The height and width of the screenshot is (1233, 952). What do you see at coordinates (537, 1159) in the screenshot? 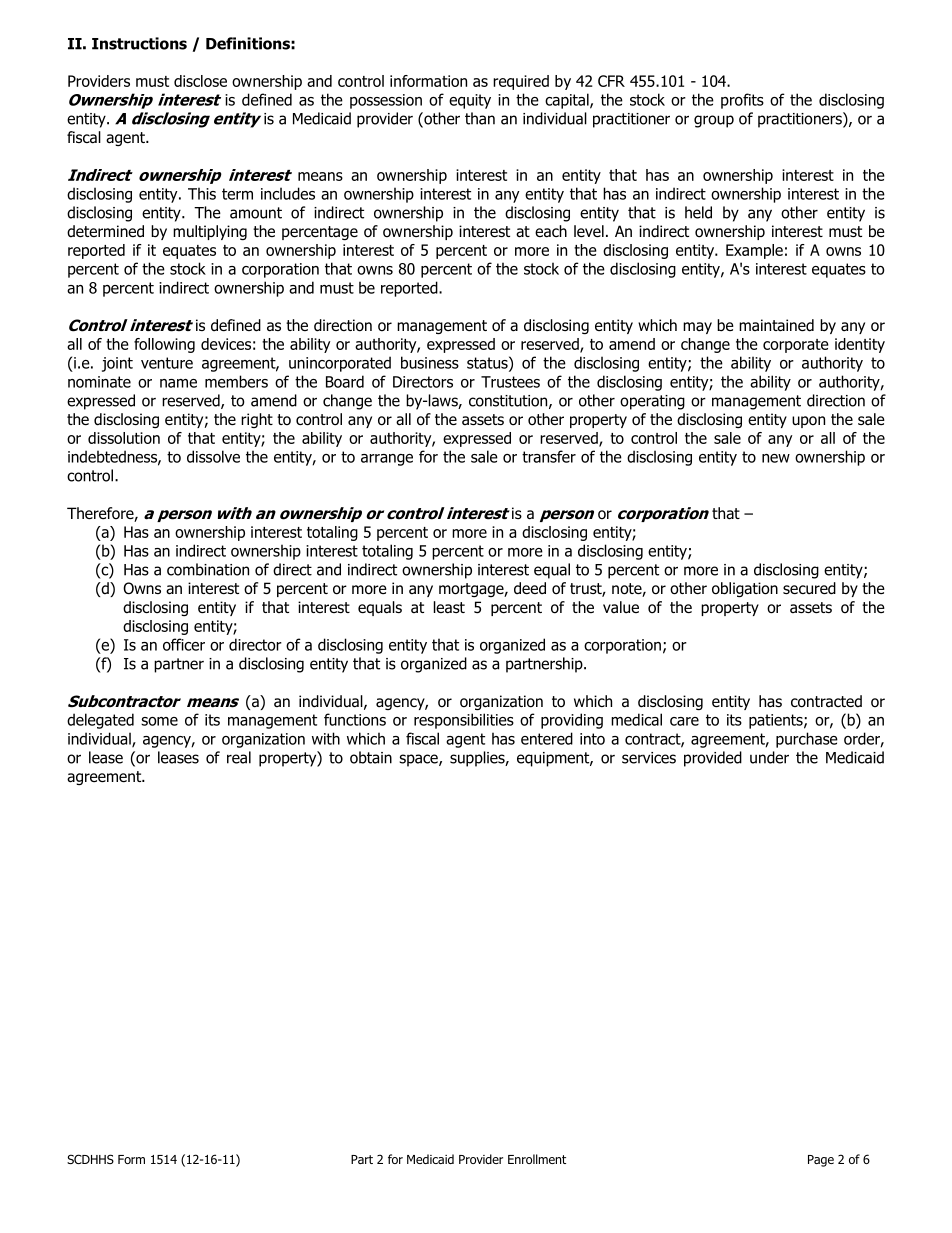
I see `Enrollment` at bounding box center [537, 1159].
